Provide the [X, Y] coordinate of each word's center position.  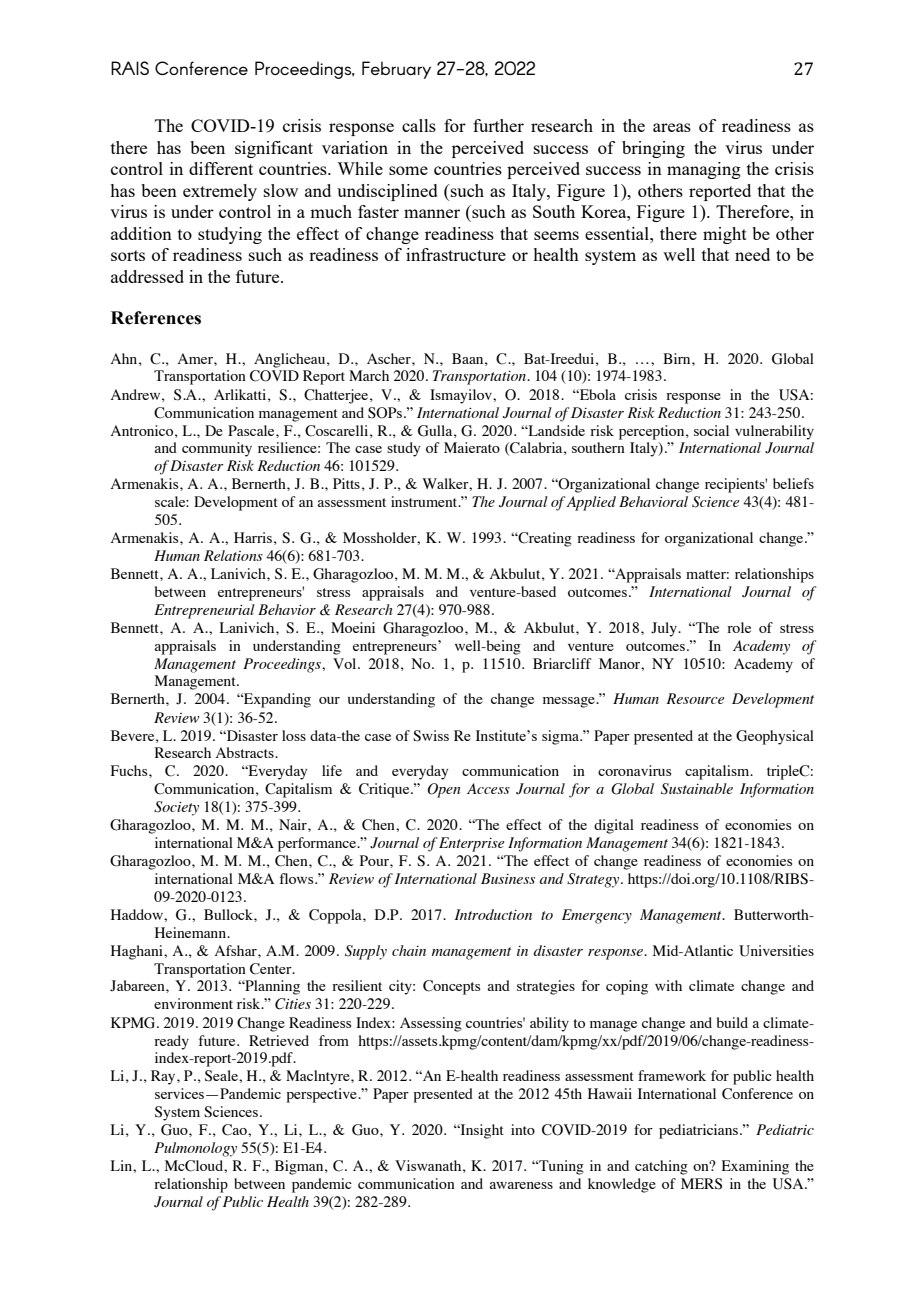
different [221, 168]
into [523, 1129]
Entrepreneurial [204, 611]
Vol [346, 663]
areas [672, 127]
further [498, 125]
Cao [235, 1130]
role [739, 627]
